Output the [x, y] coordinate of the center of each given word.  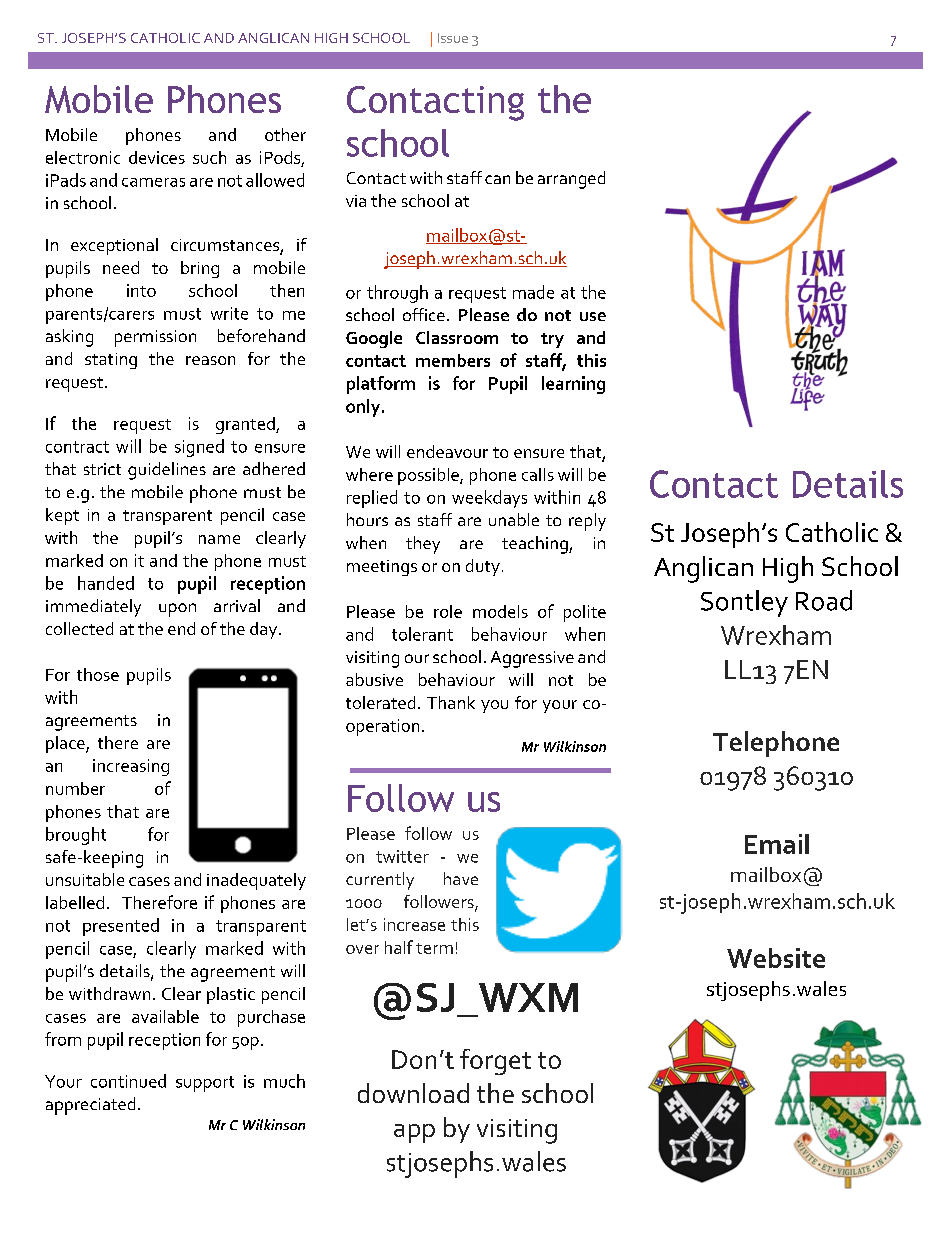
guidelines [167, 471]
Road [824, 600]
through [397, 294]
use [593, 316]
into [141, 290]
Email [777, 844]
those [98, 674]
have [461, 878]
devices [157, 157]
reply [587, 522]
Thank [451, 702]
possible [429, 476]
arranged [571, 180]
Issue [453, 38]
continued [128, 1081]
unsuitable [85, 879]
